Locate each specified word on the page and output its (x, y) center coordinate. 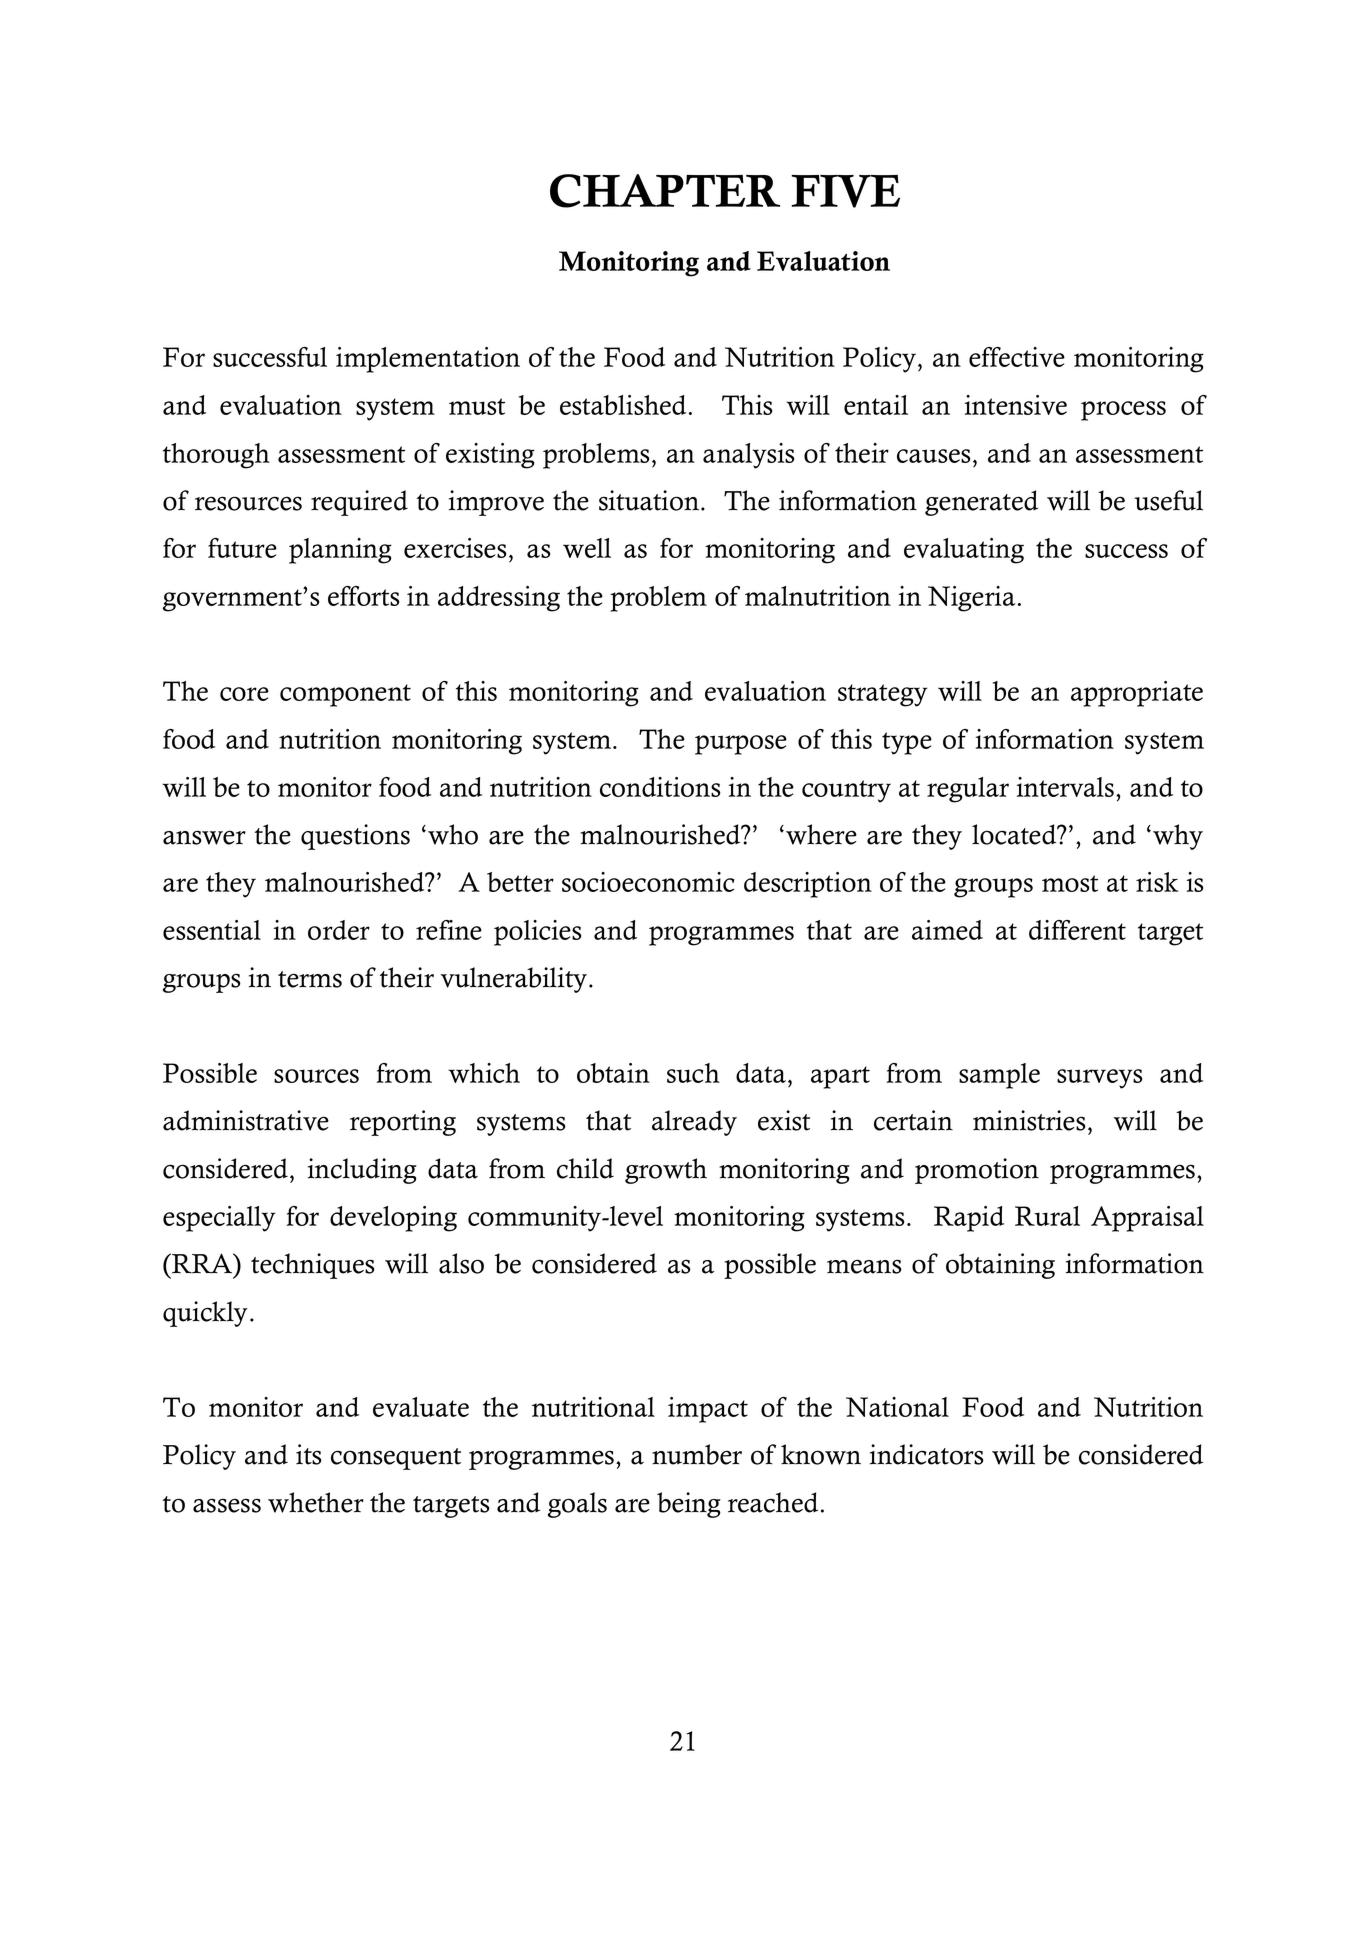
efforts (363, 596)
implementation (428, 360)
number (697, 1454)
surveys (1099, 1079)
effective (1017, 357)
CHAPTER (665, 191)
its (309, 1454)
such (693, 1073)
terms (310, 979)
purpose (741, 745)
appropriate (1137, 694)
